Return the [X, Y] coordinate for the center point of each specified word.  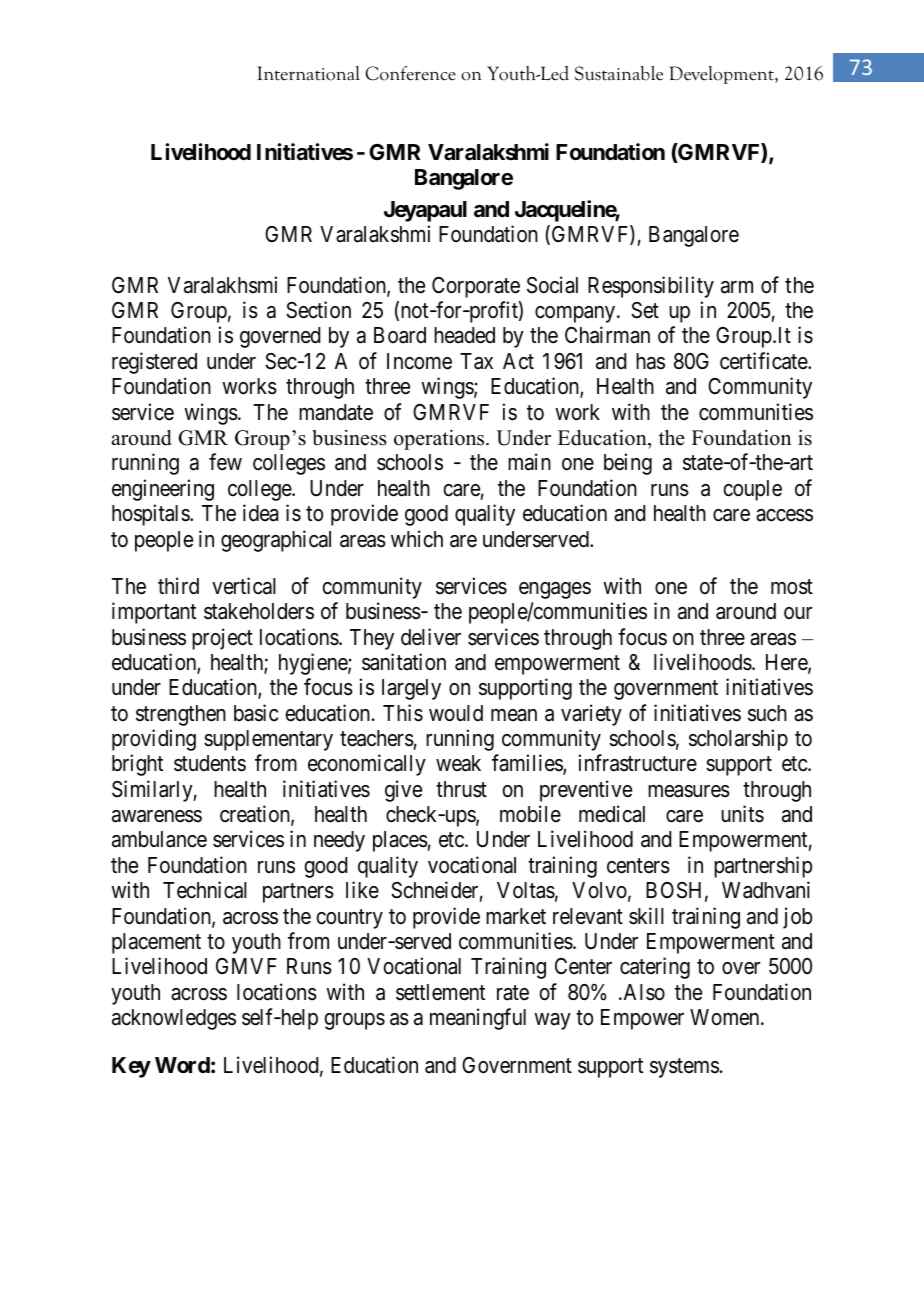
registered [154, 363]
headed [464, 335]
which [417, 539]
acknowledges [174, 1019]
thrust [461, 789]
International [308, 73]
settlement [440, 992]
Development [723, 75]
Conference [411, 73]
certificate [764, 361]
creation [256, 815]
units [742, 814]
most [792, 587]
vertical [244, 586]
